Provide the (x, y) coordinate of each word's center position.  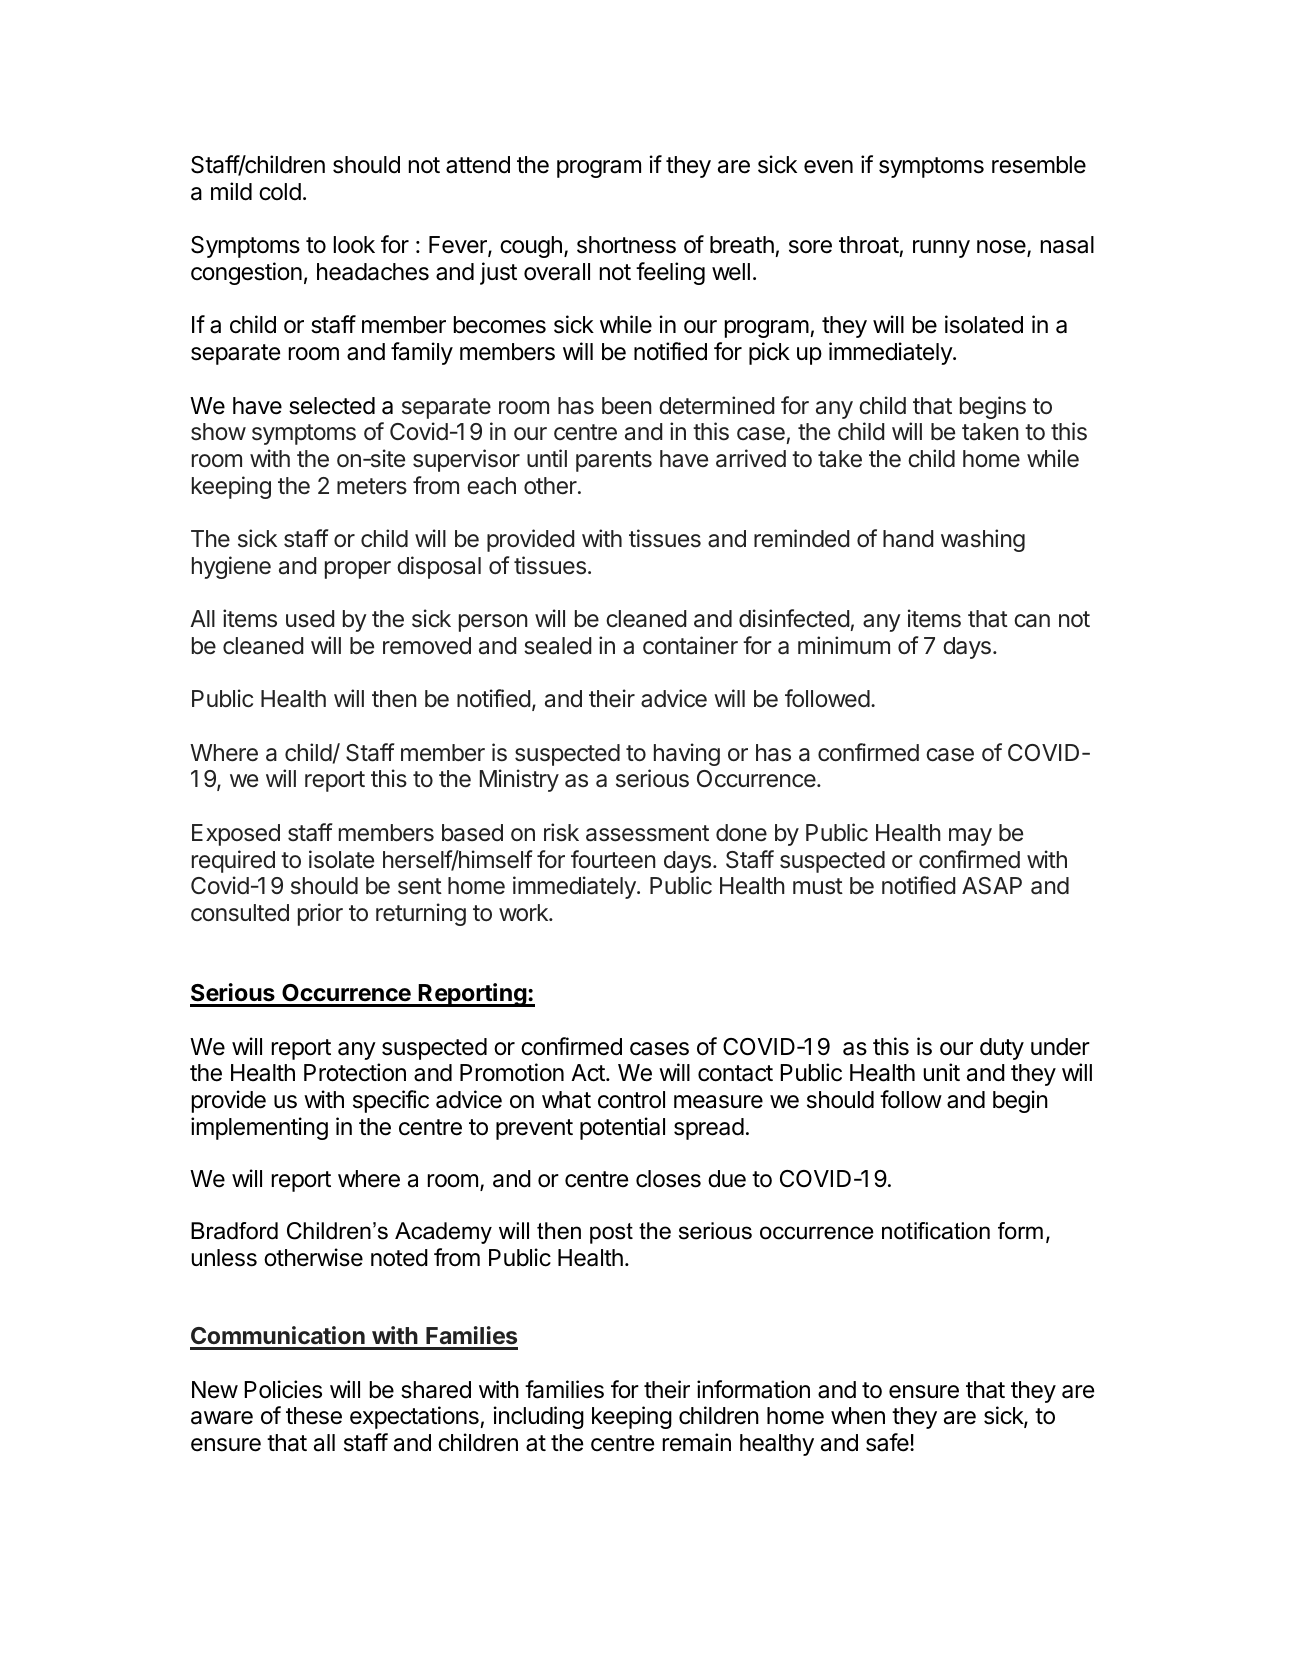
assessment (647, 833)
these (314, 1416)
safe (888, 1442)
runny (941, 249)
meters (372, 486)
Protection (355, 1072)
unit (942, 1072)
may (970, 837)
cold (280, 192)
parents (614, 461)
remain (697, 1442)
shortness (626, 245)
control (631, 1100)
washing (983, 540)
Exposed (236, 835)
